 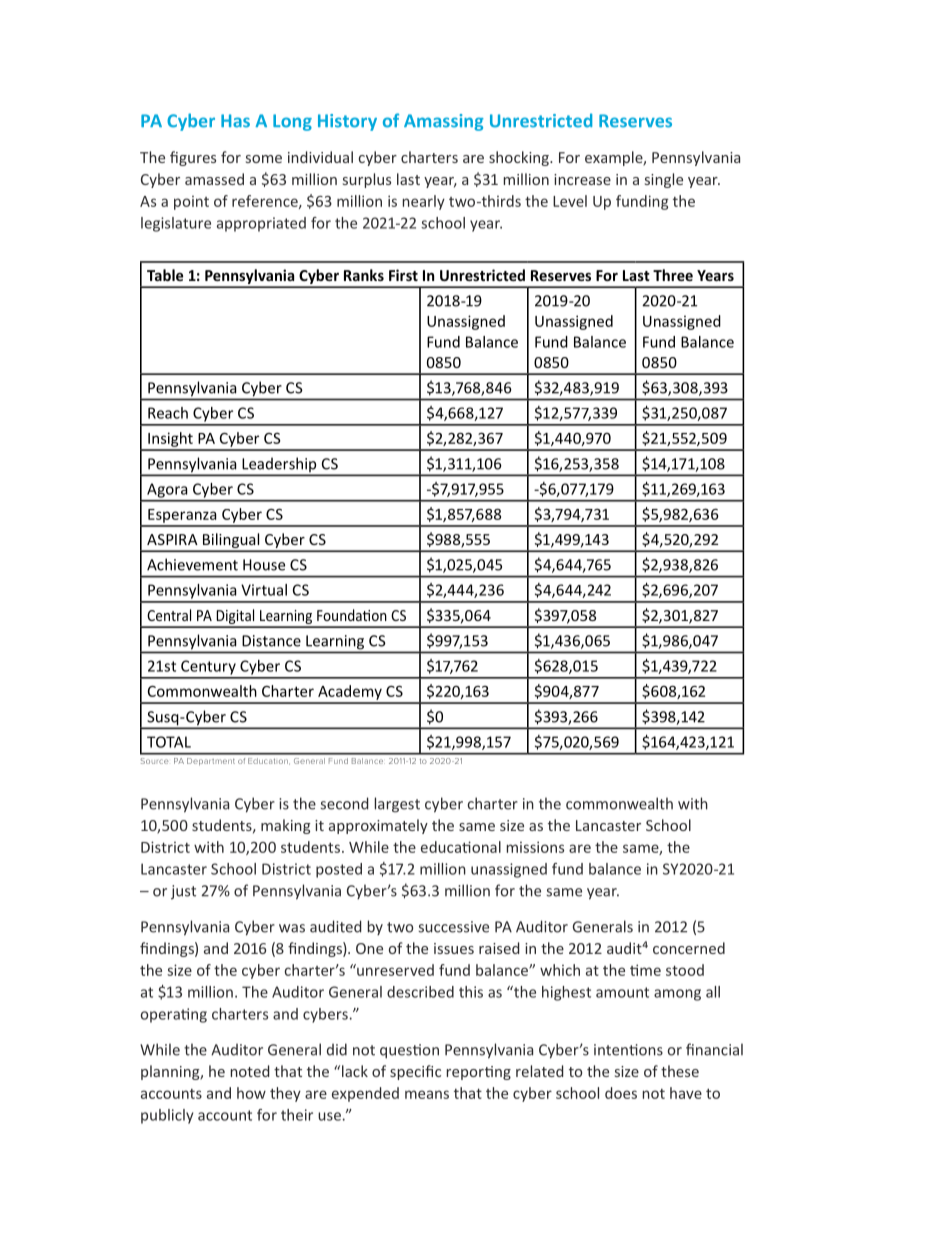 What do you see at coordinates (403, 275) in the screenshot?
I see `First` at bounding box center [403, 275].
